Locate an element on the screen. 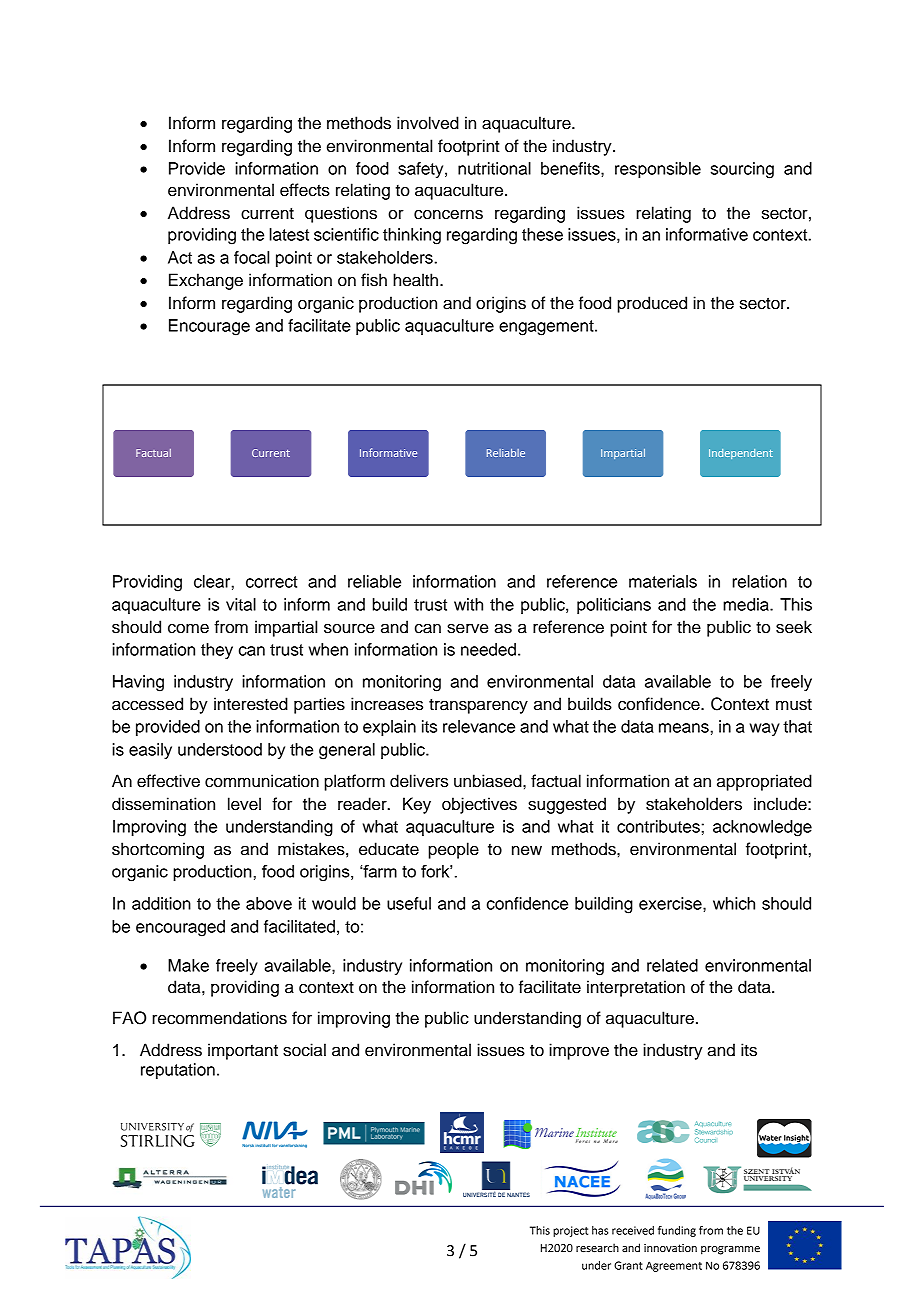 This screenshot has width=924, height=1308. related is located at coordinates (672, 965).
